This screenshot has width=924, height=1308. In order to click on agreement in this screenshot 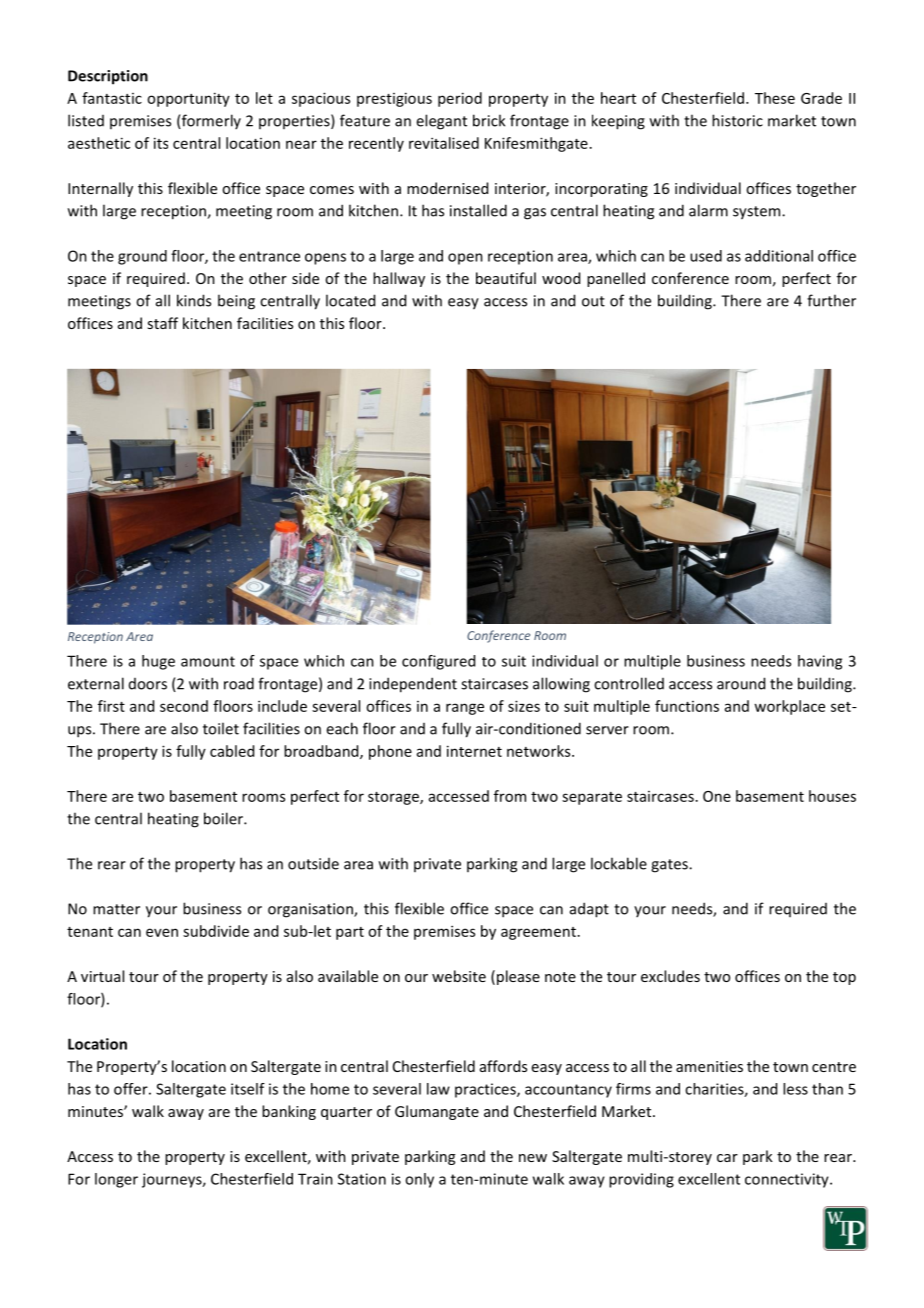, I will do `click(538, 933)`.
